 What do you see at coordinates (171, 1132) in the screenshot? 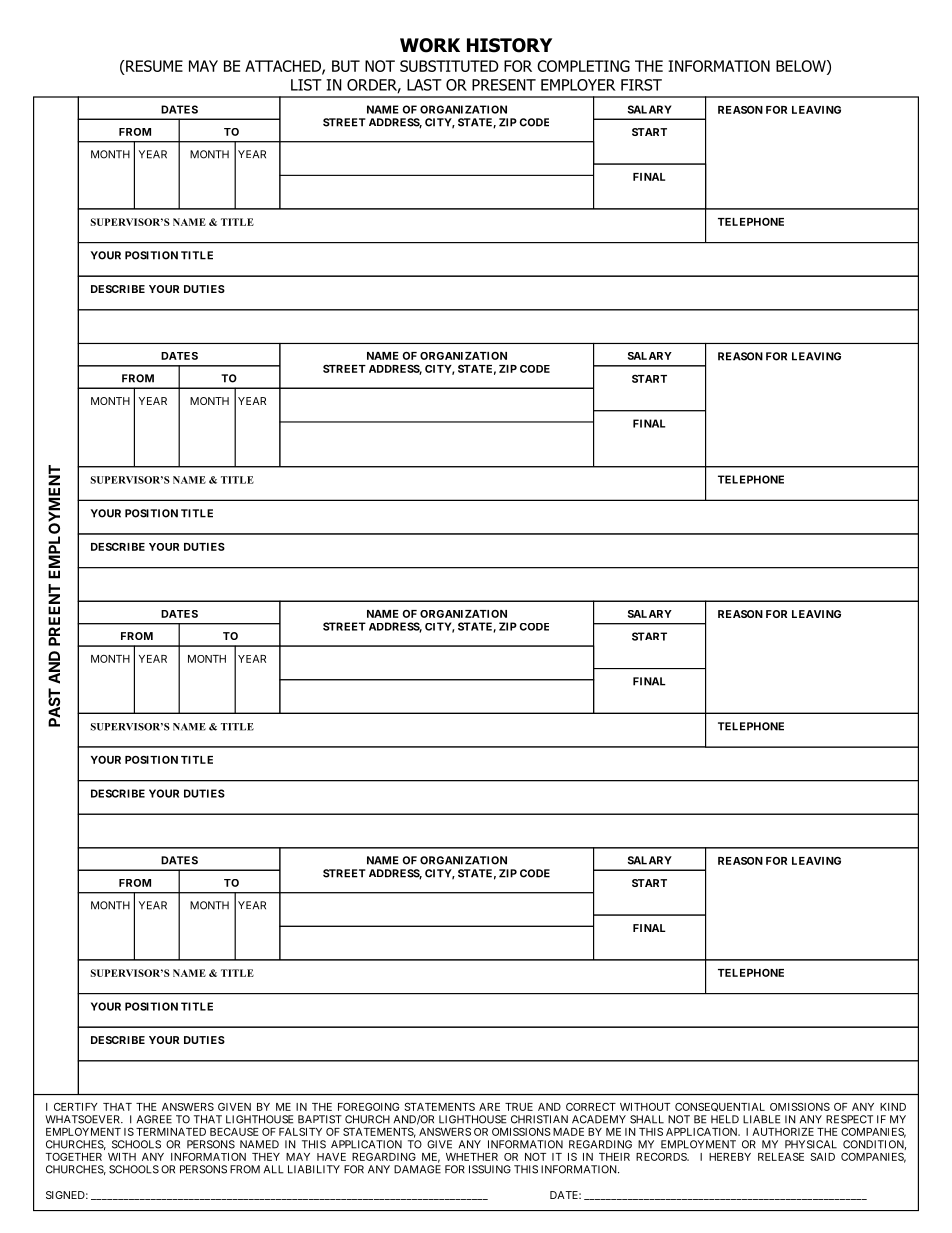
I see `TERMINATED` at bounding box center [171, 1132].
